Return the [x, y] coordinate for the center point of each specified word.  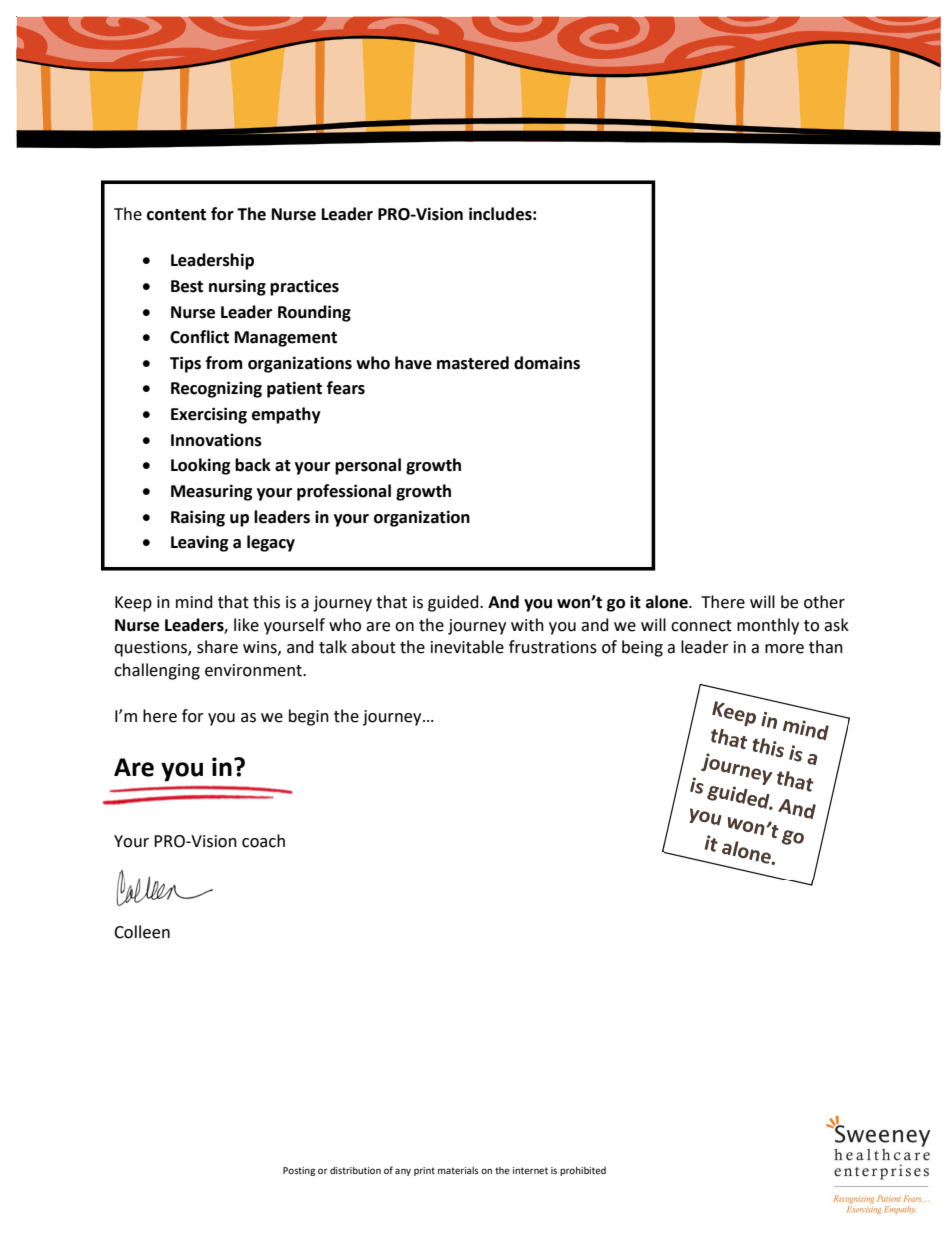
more [784, 649]
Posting [299, 1171]
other [824, 602]
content [176, 215]
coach [263, 841]
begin [309, 717]
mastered [473, 363]
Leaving [199, 543]
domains [547, 363]
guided [454, 603]
